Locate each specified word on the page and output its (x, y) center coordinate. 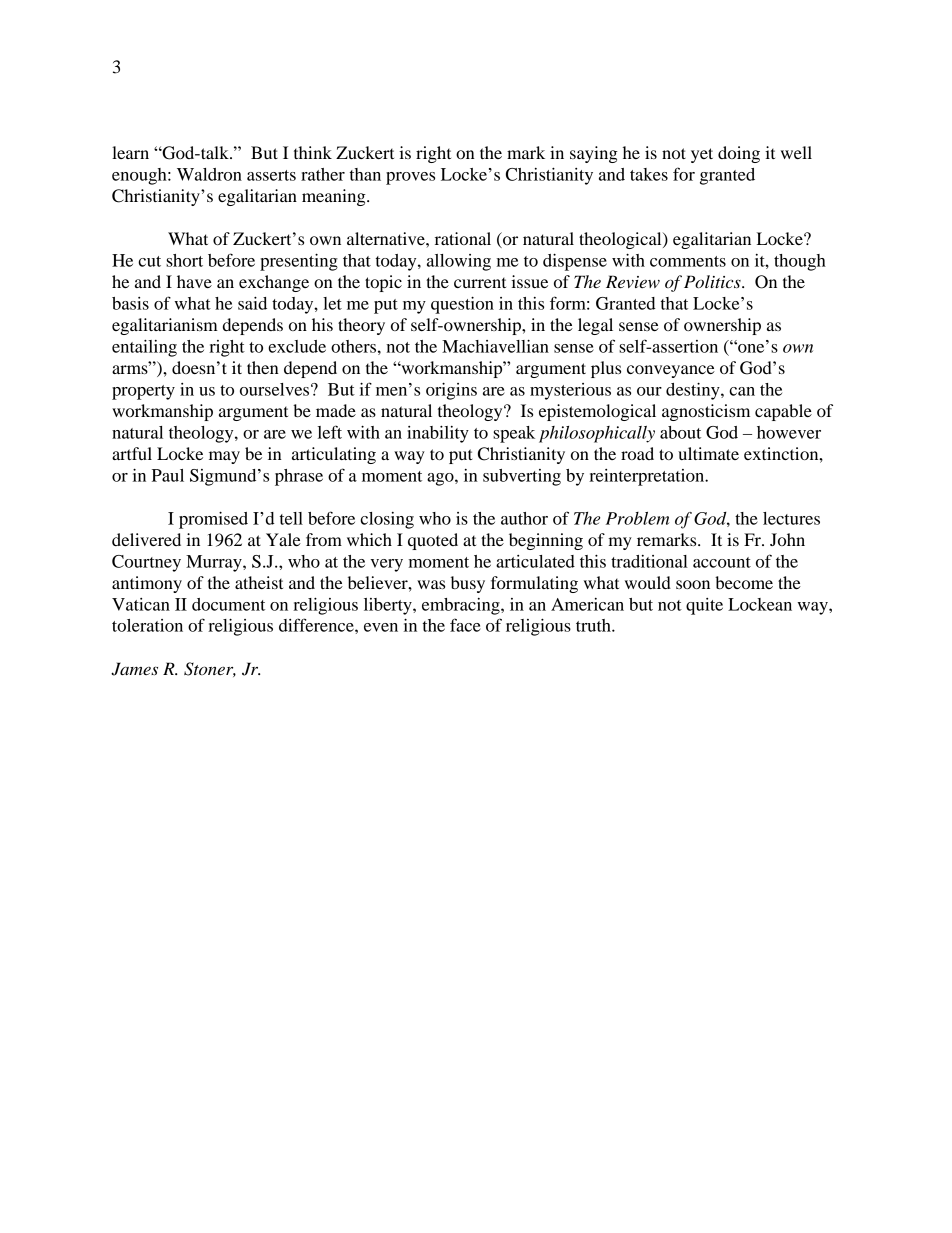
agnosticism (706, 412)
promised (213, 520)
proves (410, 178)
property (143, 392)
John (787, 539)
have (194, 281)
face (465, 625)
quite (704, 606)
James (134, 669)
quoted (433, 541)
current (480, 283)
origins (451, 391)
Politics (713, 281)
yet (702, 155)
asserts (271, 175)
